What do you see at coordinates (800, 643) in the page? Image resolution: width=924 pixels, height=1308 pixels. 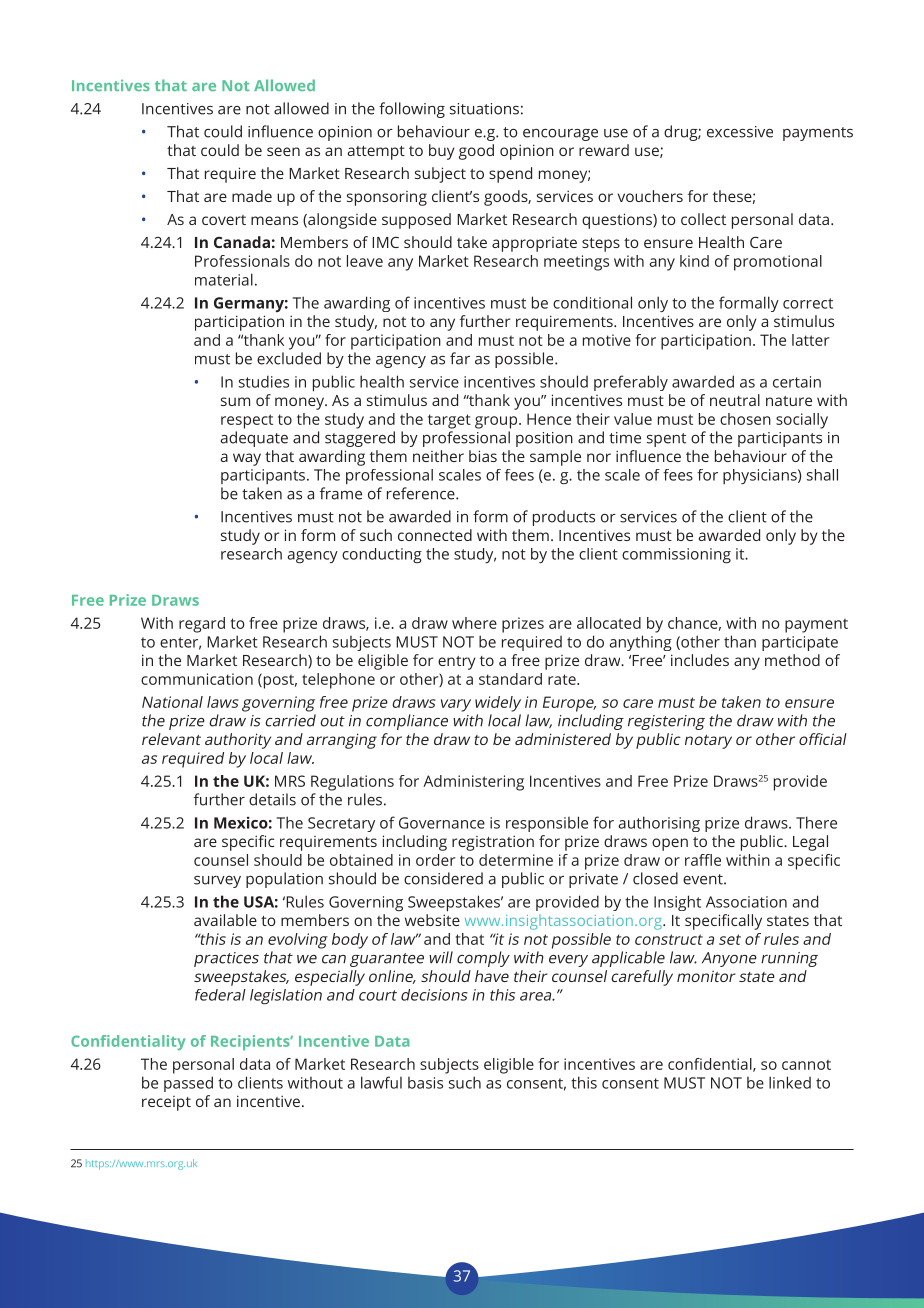 I see `participate` at bounding box center [800, 643].
